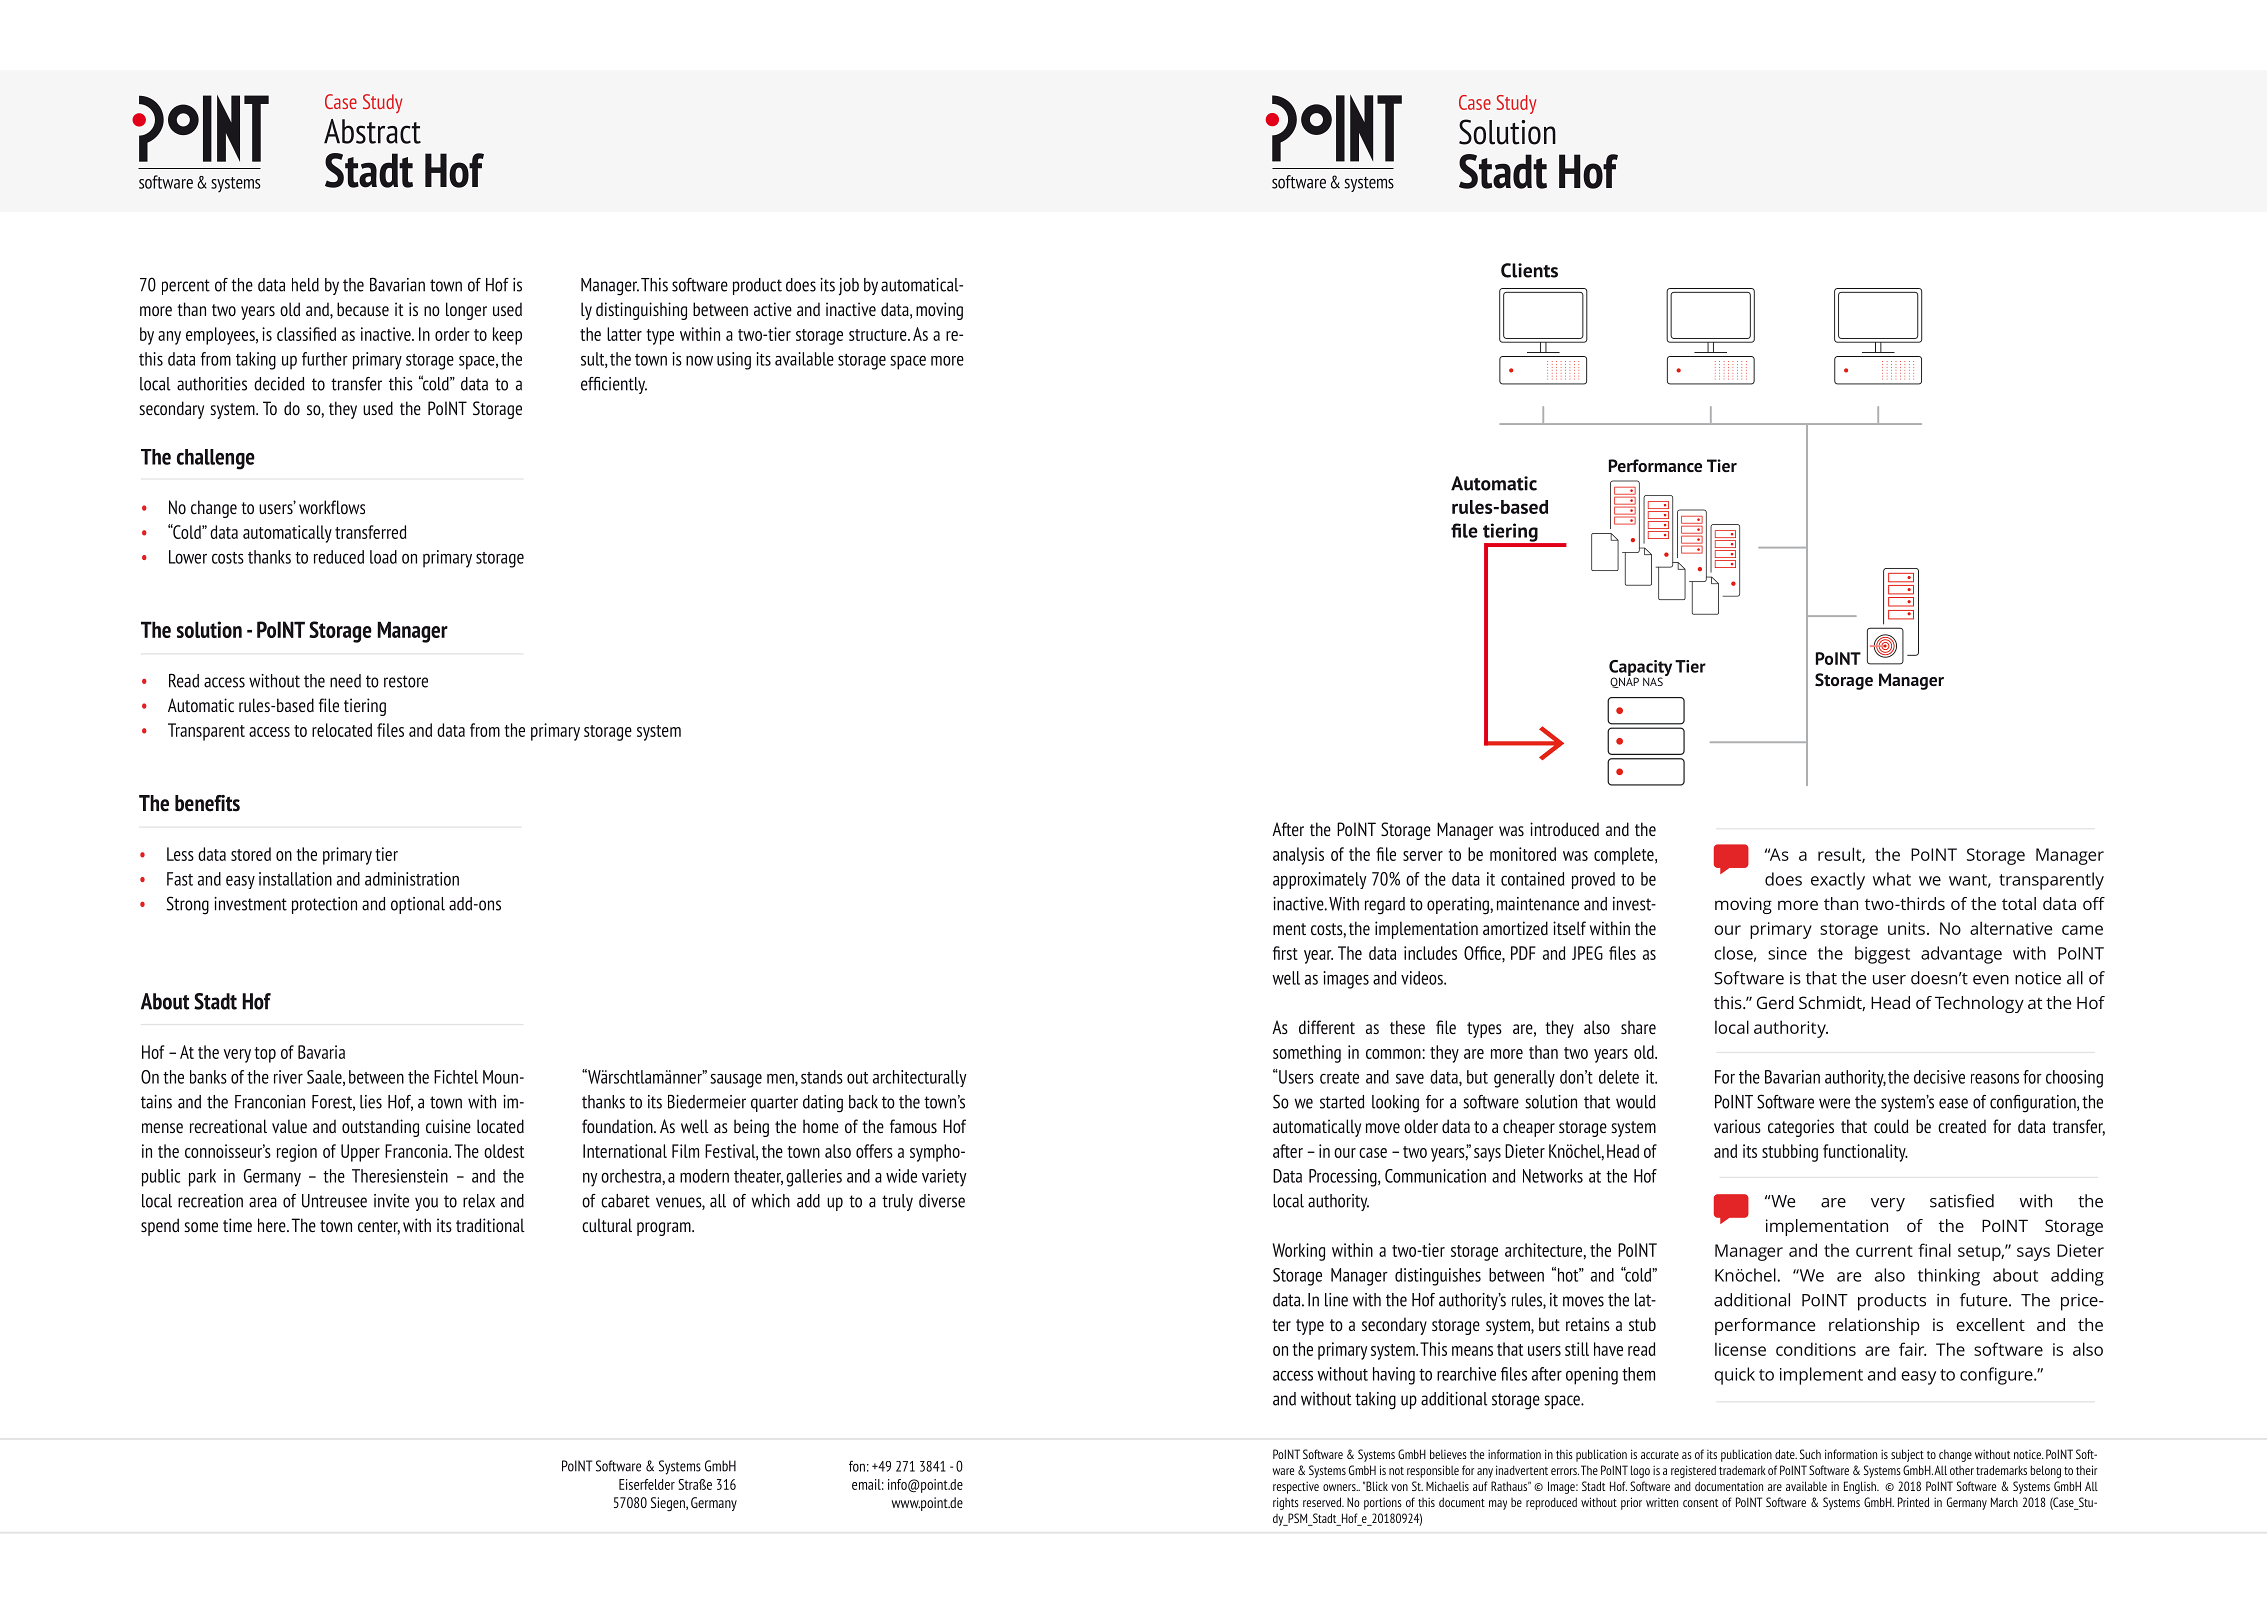 This image has width=2267, height=1603. Describe the element at coordinates (1624, 681) in the image. I see `QNAP` at that location.
